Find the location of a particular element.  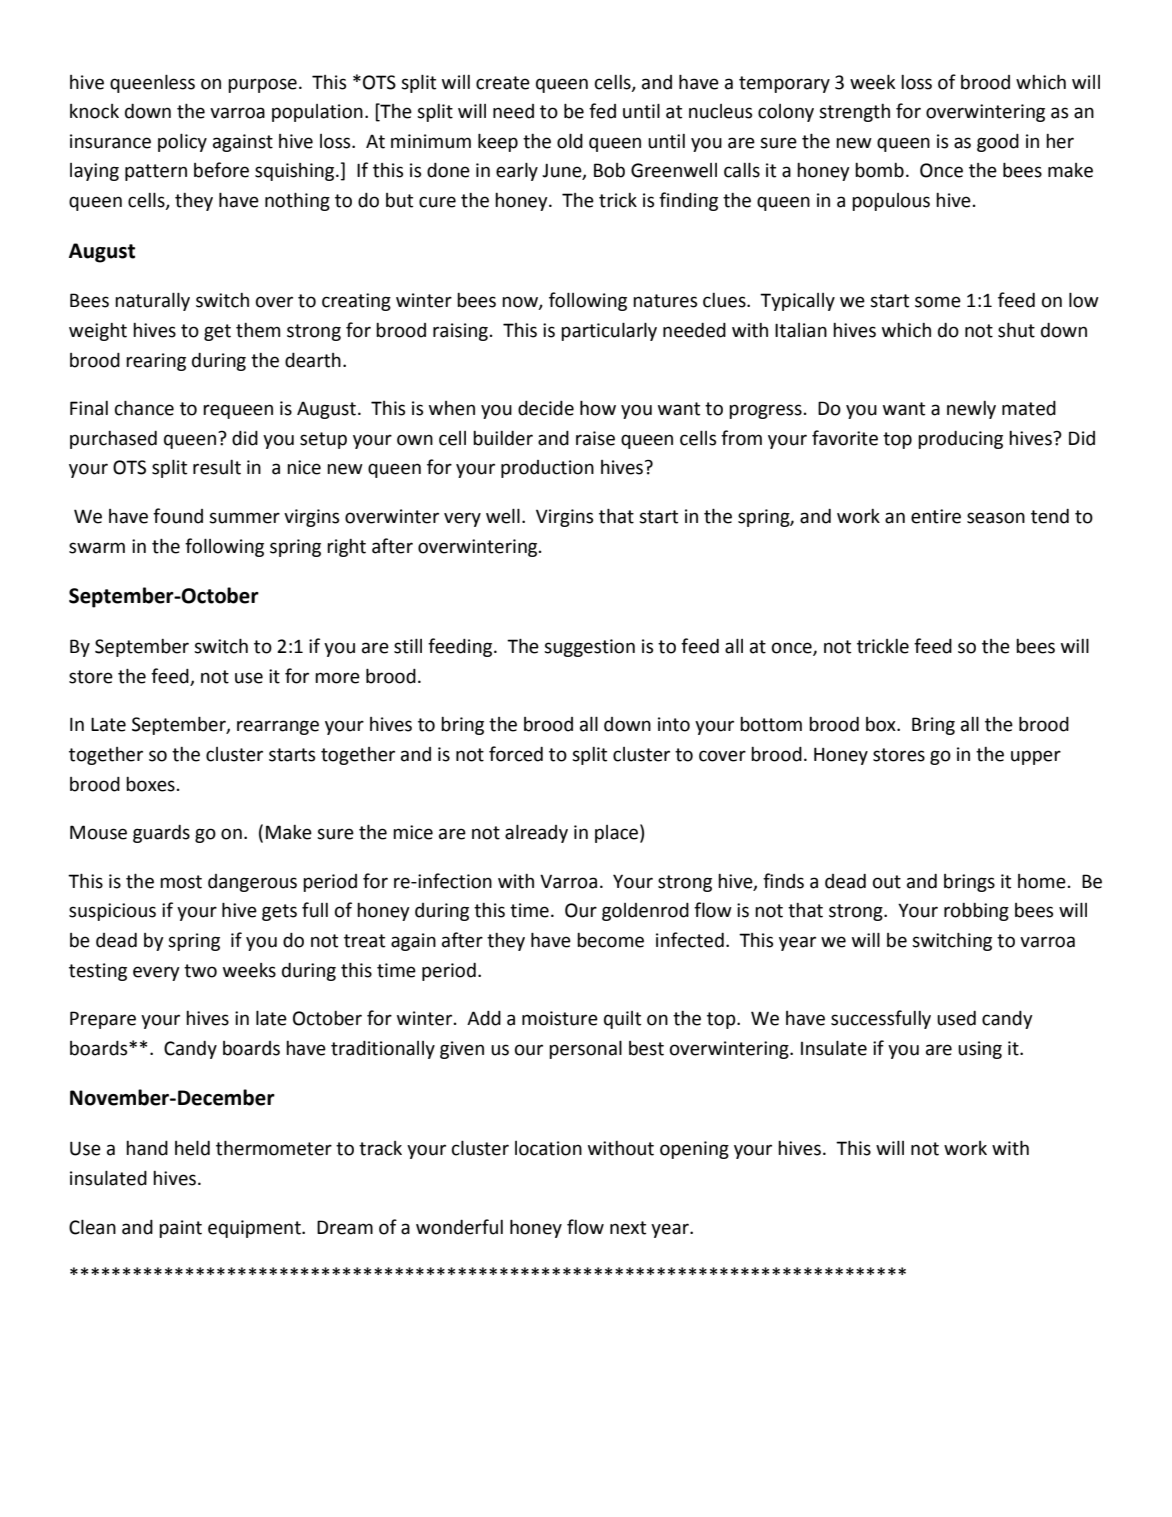

policy is located at coordinates (182, 142).
